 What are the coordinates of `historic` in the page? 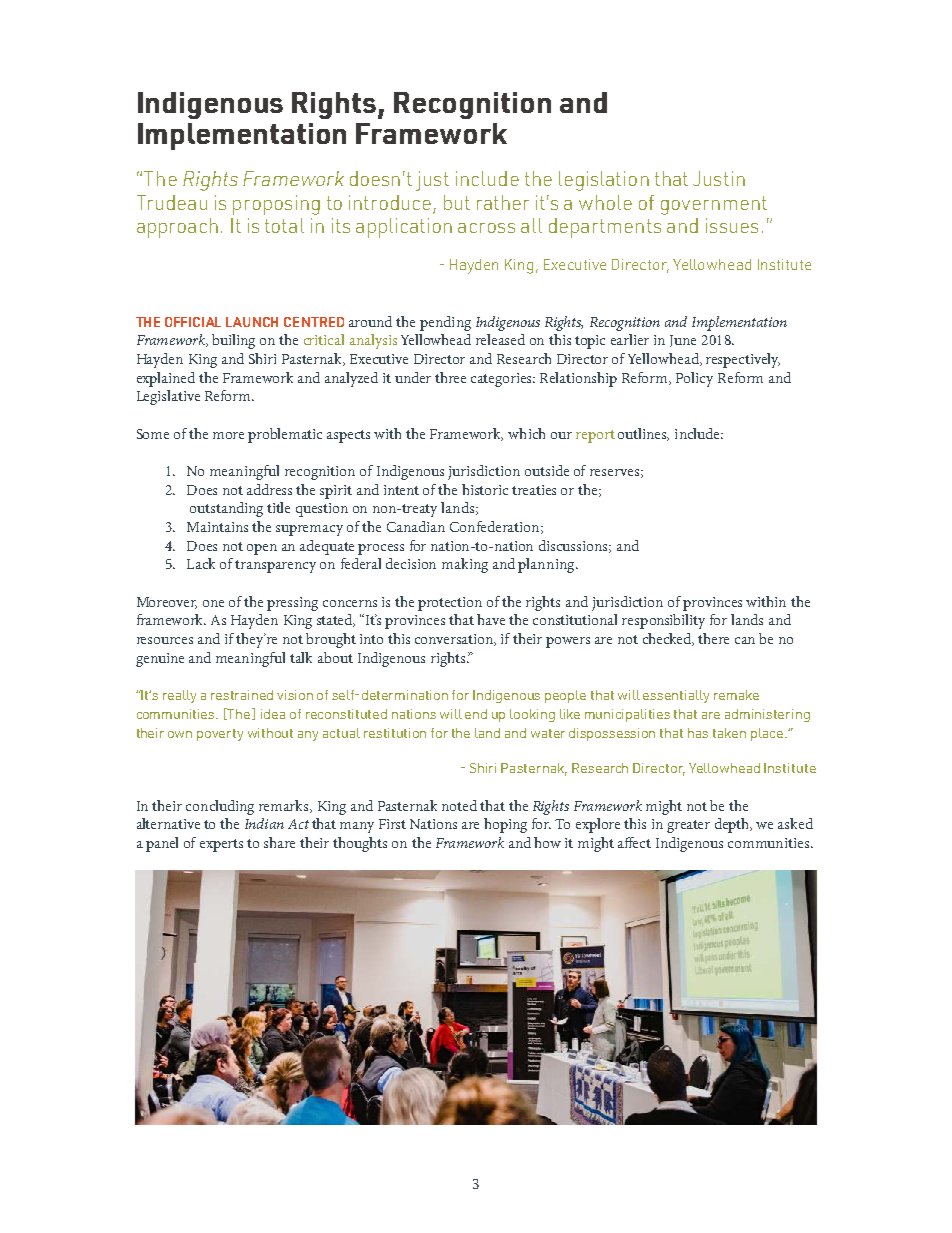 It's located at (485, 489).
